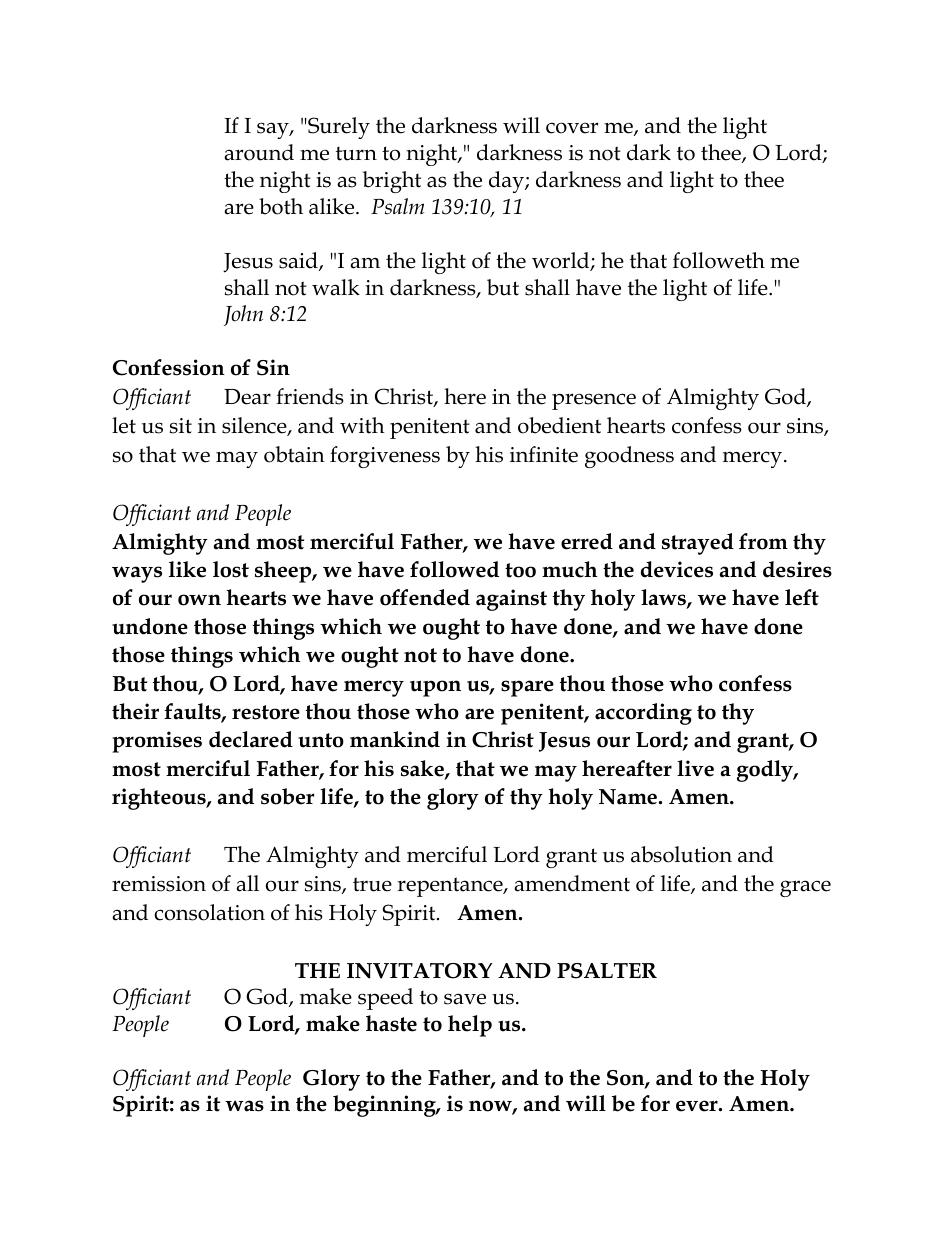 The height and width of the screenshot is (1233, 952). What do you see at coordinates (435, 688) in the screenshot?
I see `upon` at bounding box center [435, 688].
